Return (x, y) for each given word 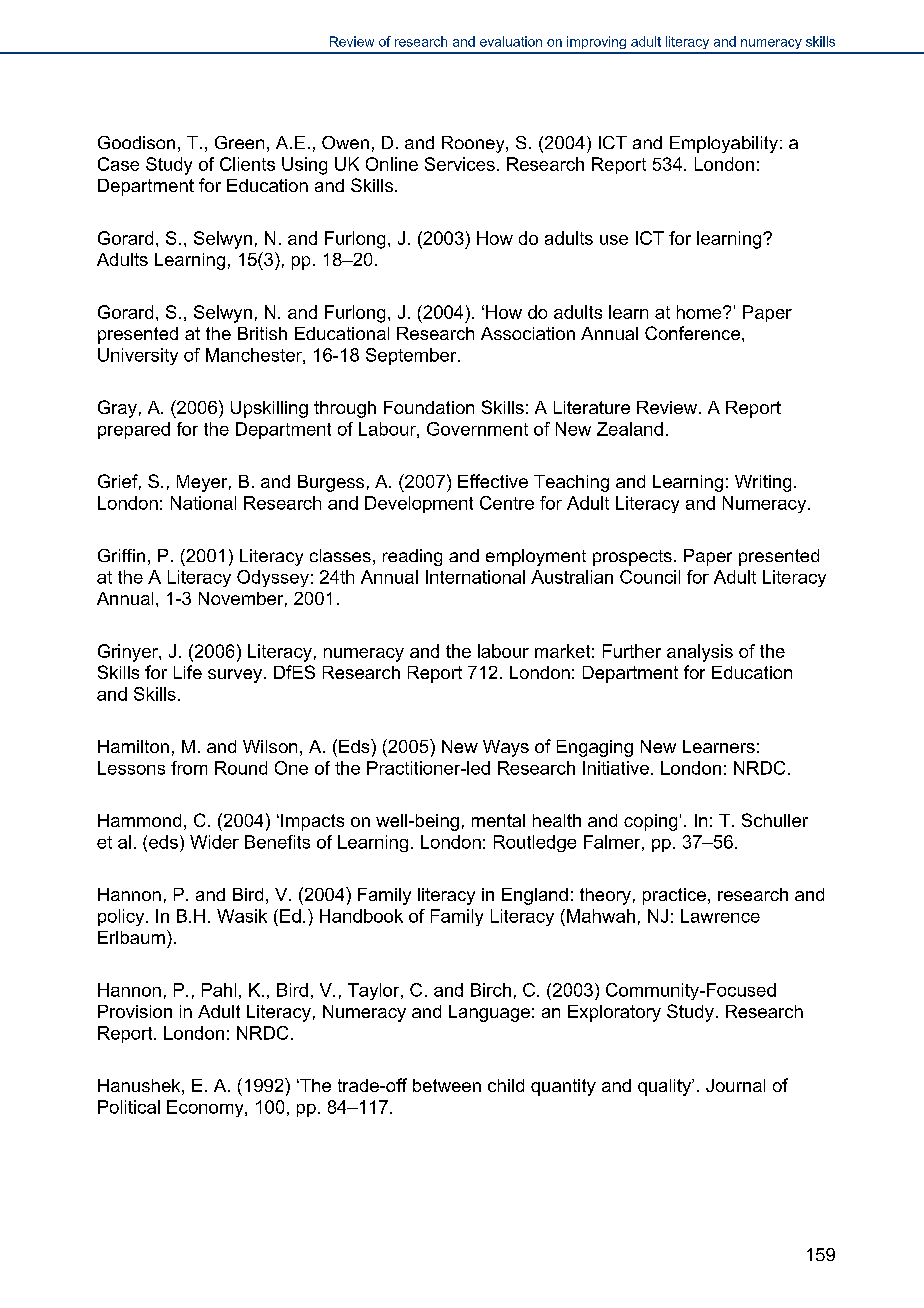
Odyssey (273, 578)
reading (412, 557)
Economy (206, 1108)
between (447, 1085)
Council (650, 577)
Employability (724, 144)
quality (665, 1087)
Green (239, 142)
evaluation (511, 41)
